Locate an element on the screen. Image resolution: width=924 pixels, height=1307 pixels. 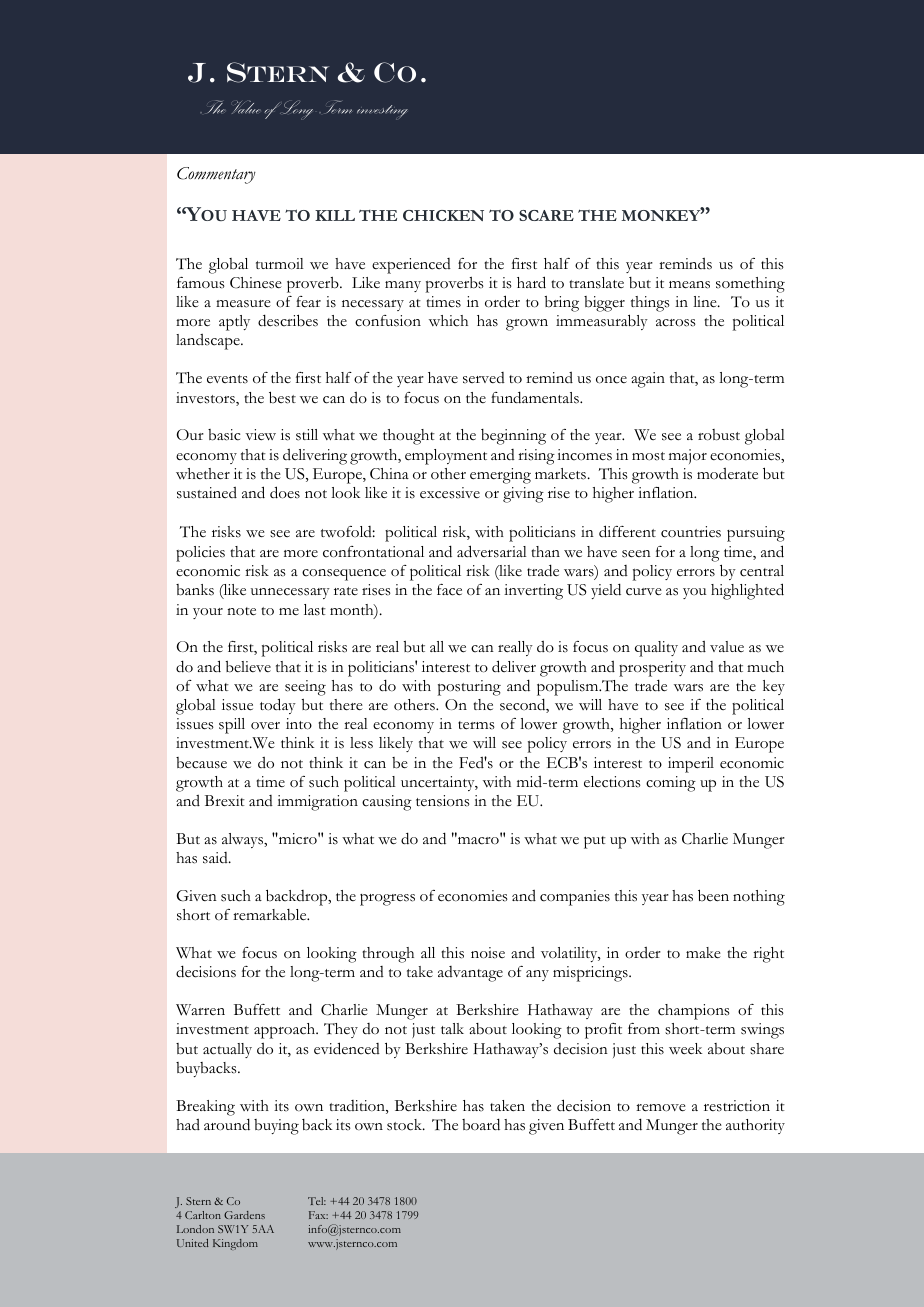
prosperity is located at coordinates (652, 669).
